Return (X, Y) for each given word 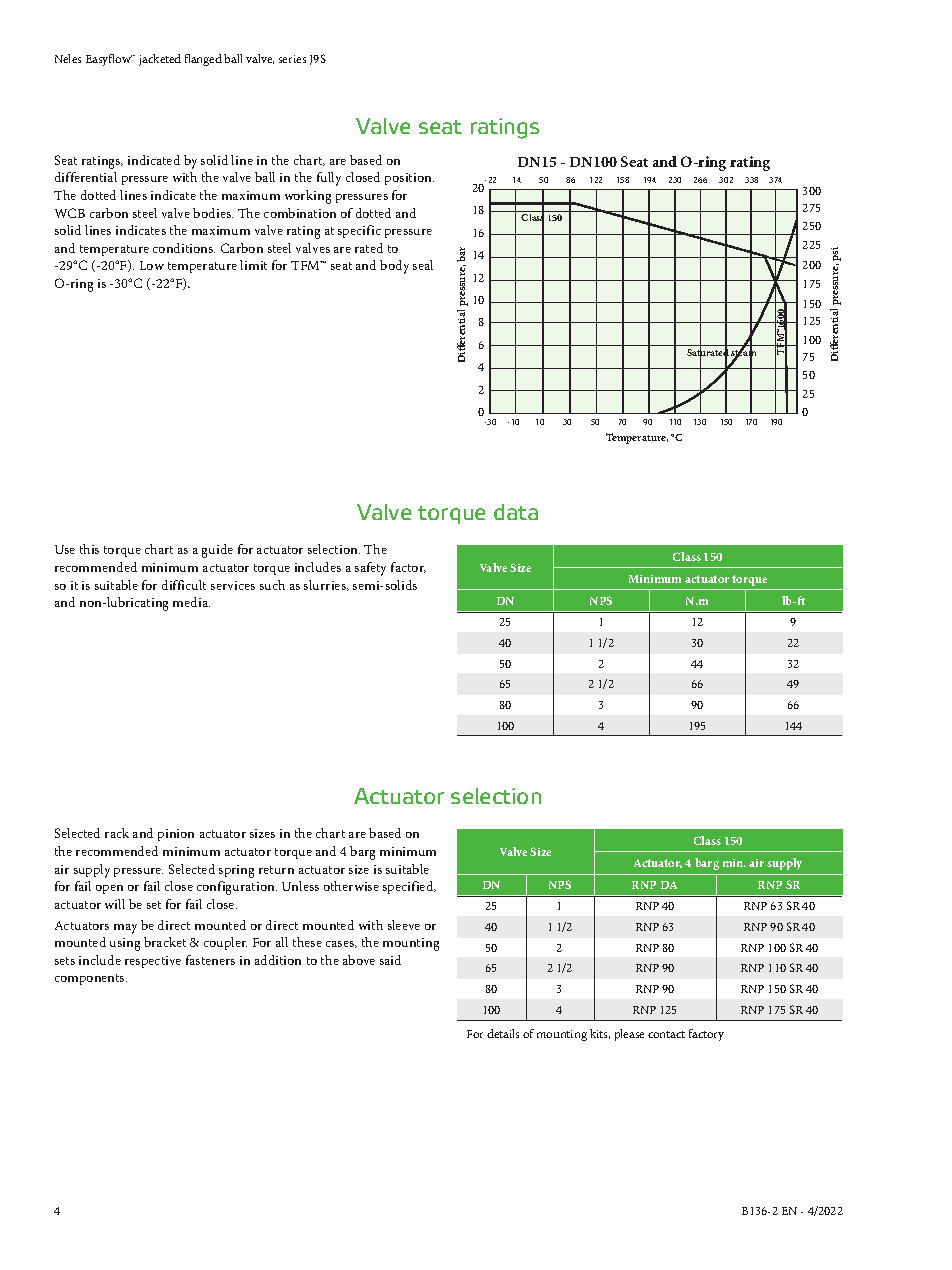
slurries (326, 585)
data (516, 512)
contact (666, 1034)
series (292, 59)
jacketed (160, 60)
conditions (184, 248)
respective (153, 962)
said (390, 960)
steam (743, 353)
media (191, 602)
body (394, 267)
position (409, 179)
